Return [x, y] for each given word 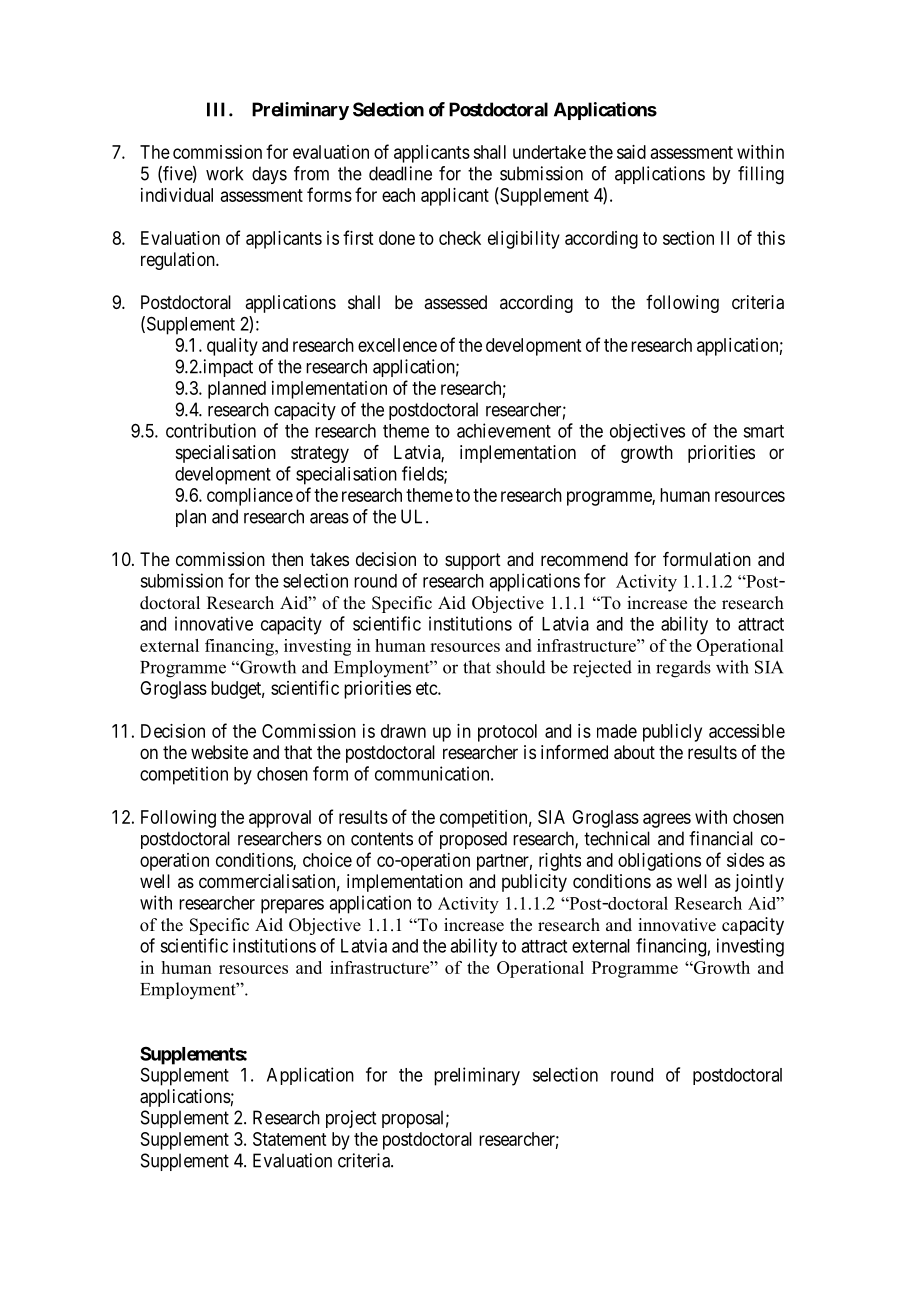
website [219, 752]
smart [763, 431]
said [631, 152]
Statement [289, 1139]
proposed [473, 840]
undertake [549, 152]
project [351, 1119]
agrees [667, 820]
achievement [504, 430]
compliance [250, 497]
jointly [759, 883]
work [224, 173]
